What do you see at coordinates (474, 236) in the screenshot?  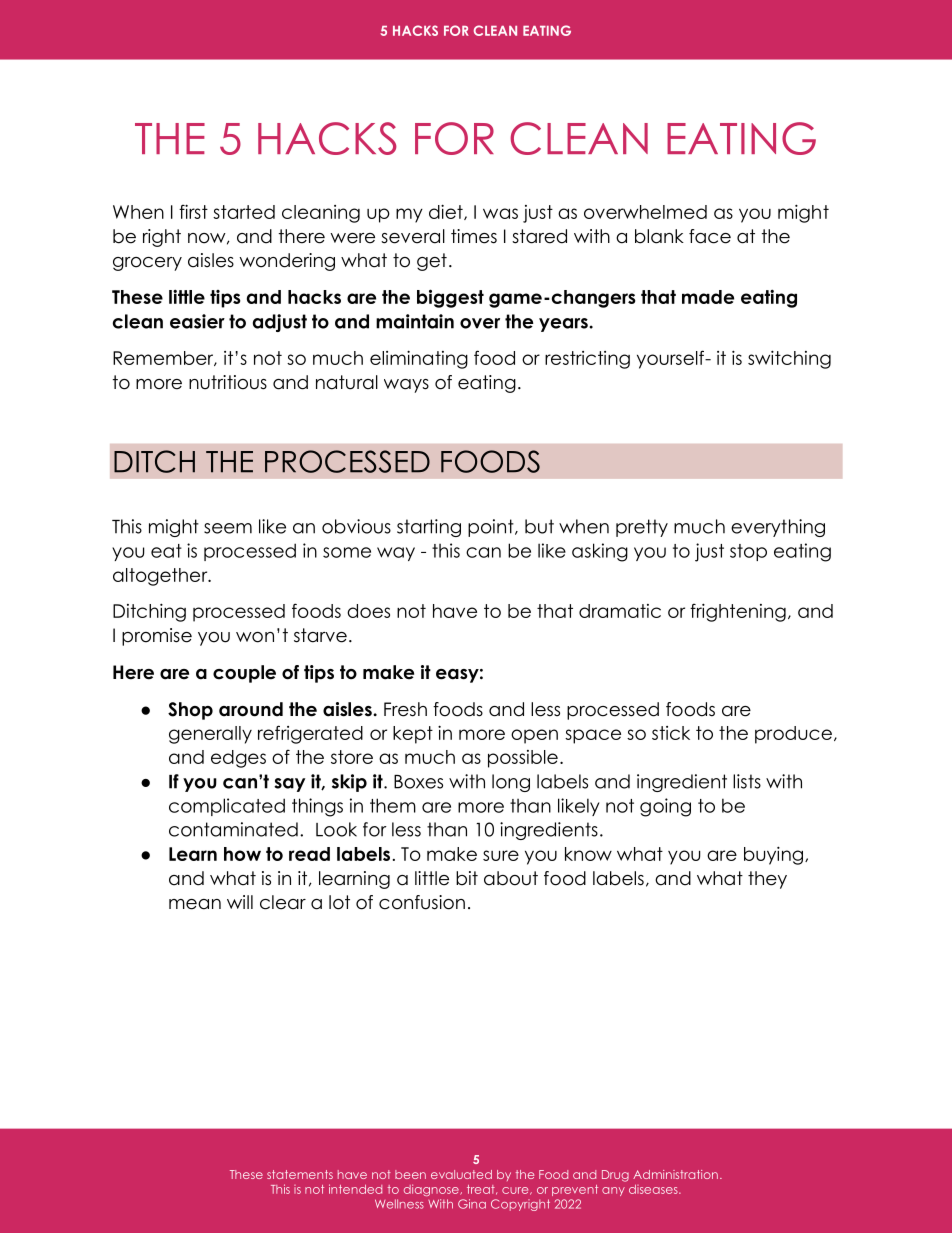 I see `times` at bounding box center [474, 236].
